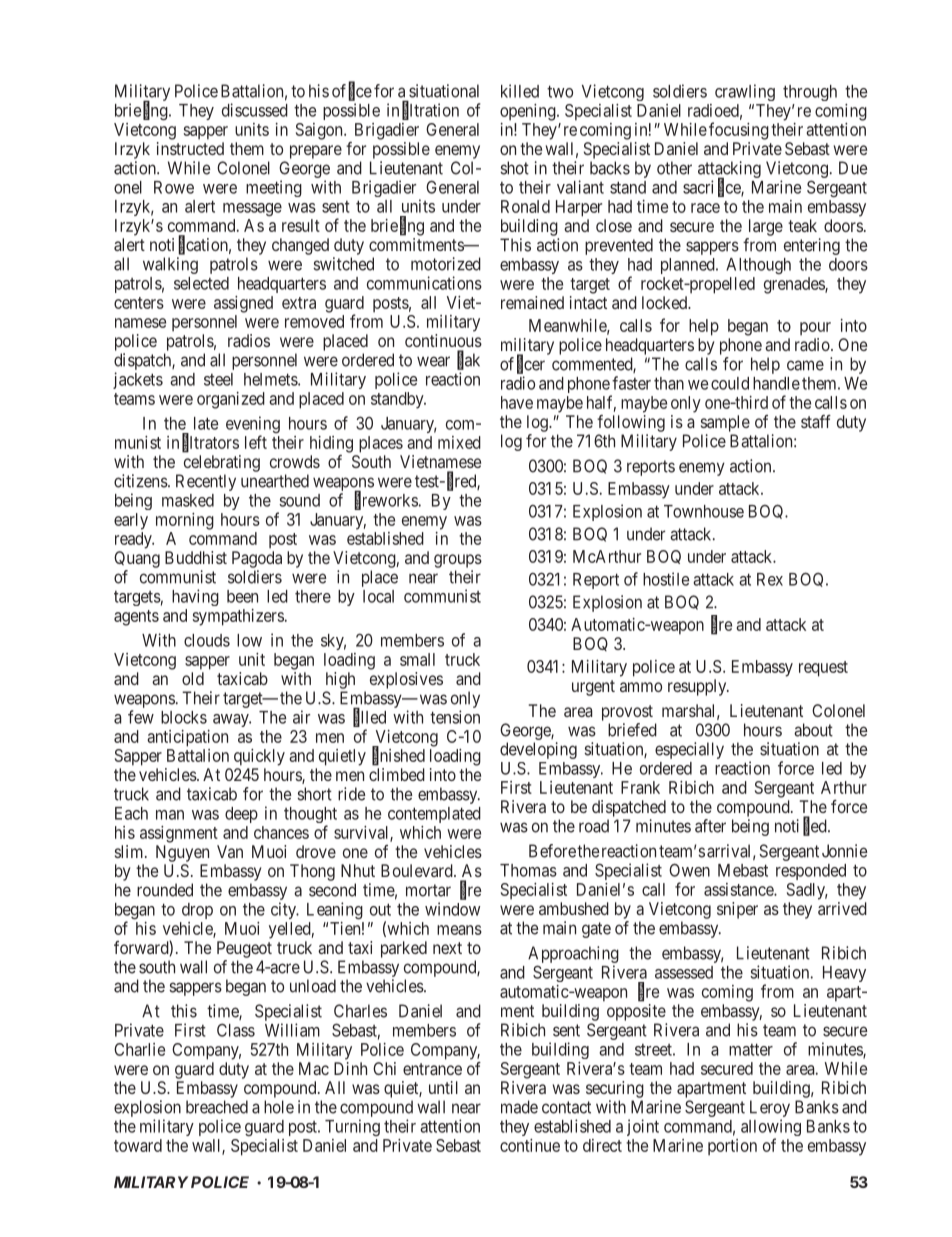  I want to click on hole, so click(279, 1107).
